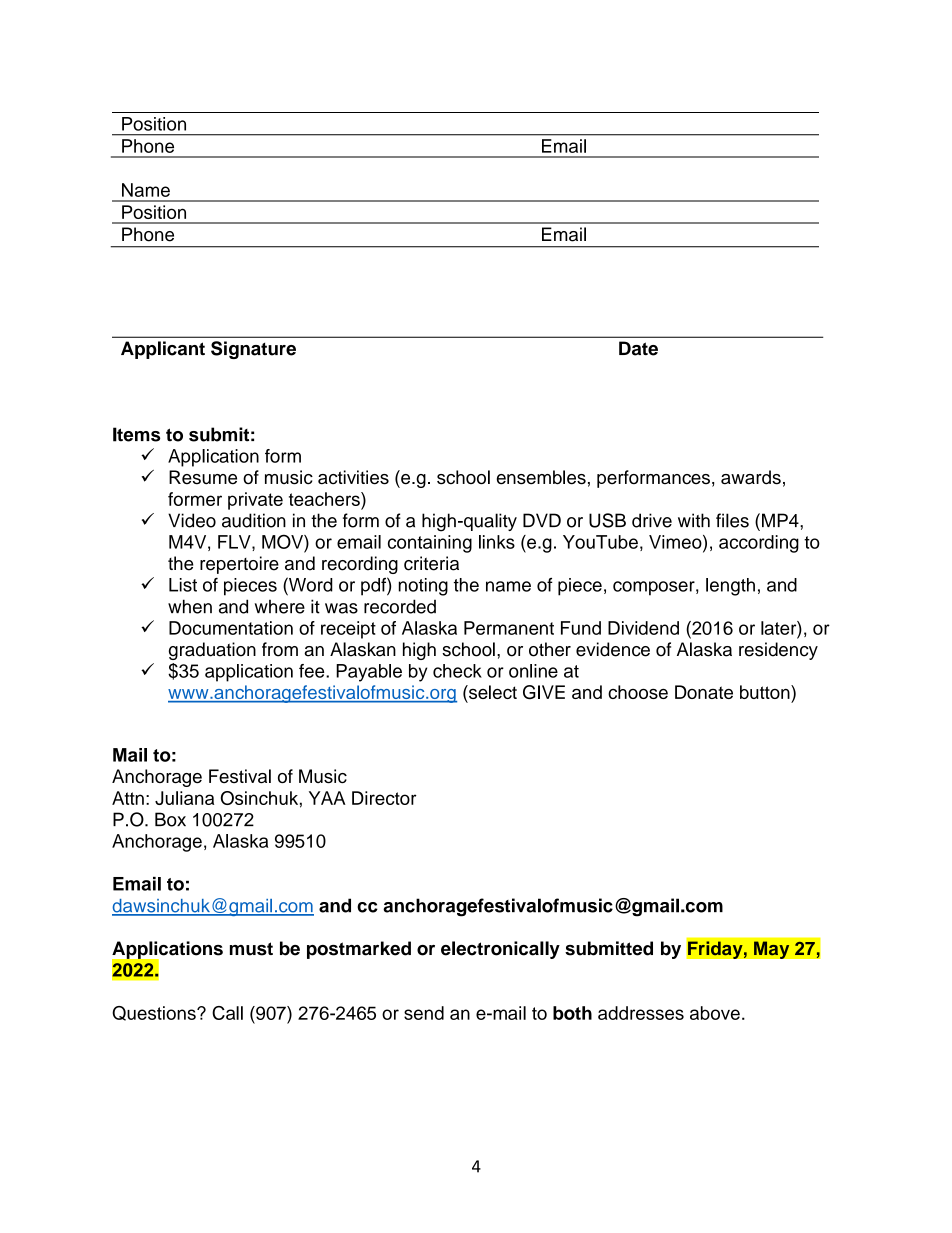  Describe the element at coordinates (192, 520) in the screenshot. I see `Video` at that location.
